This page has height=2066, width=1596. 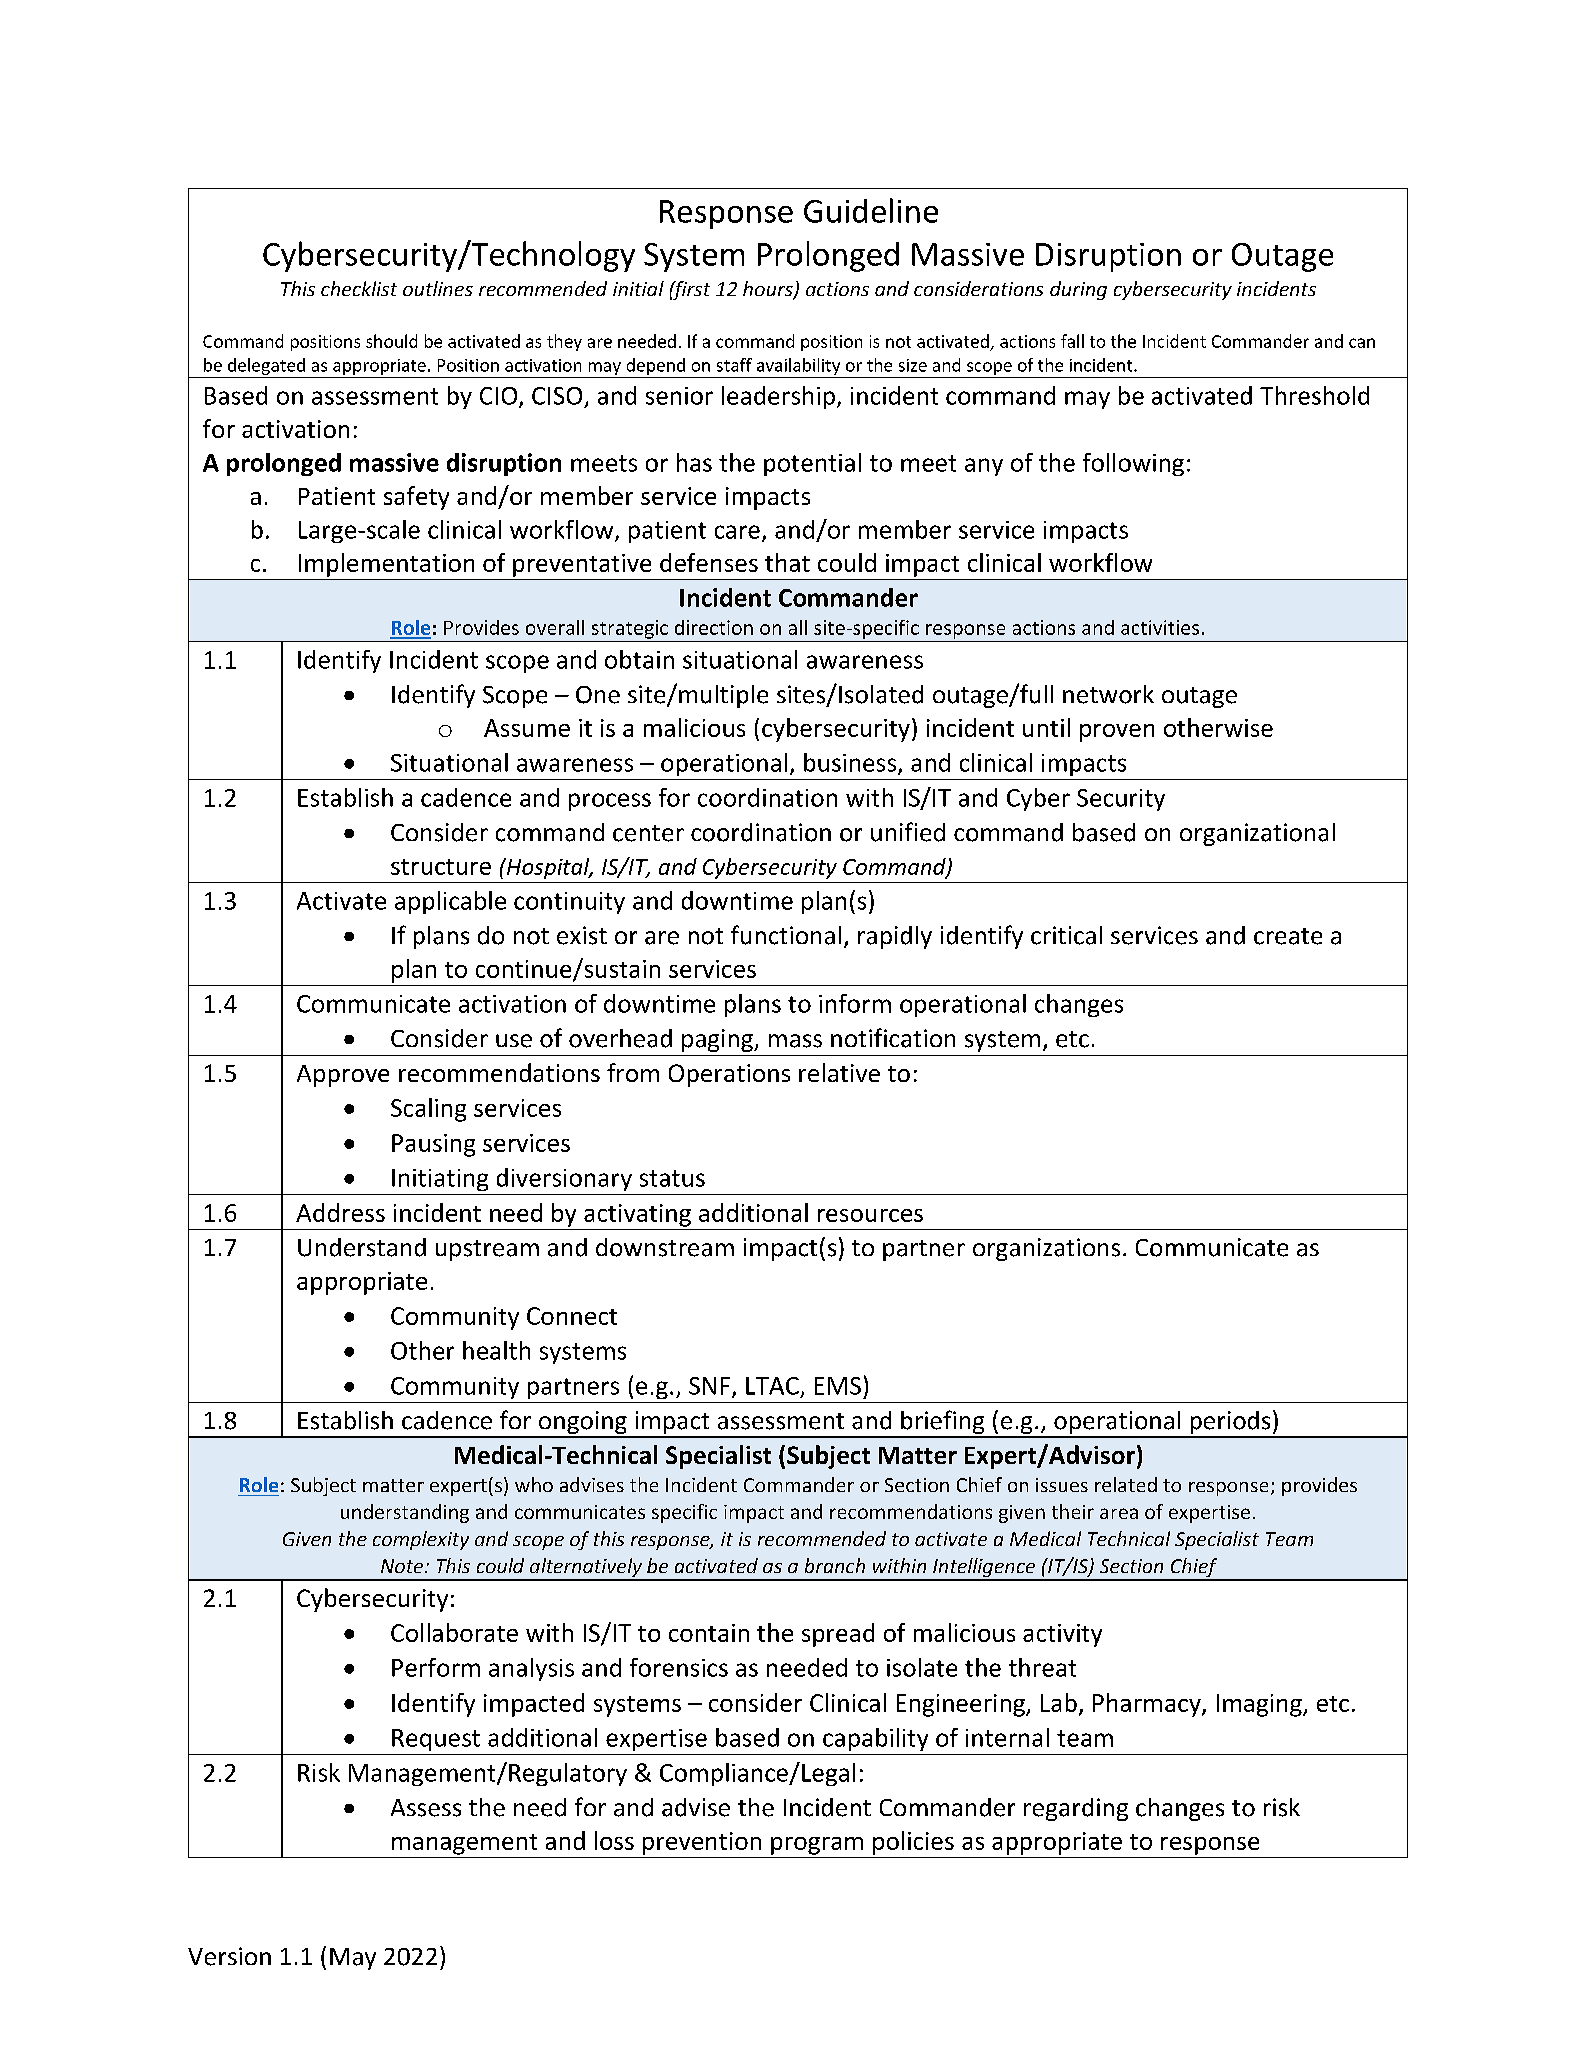 I want to click on during, so click(x=1078, y=290).
